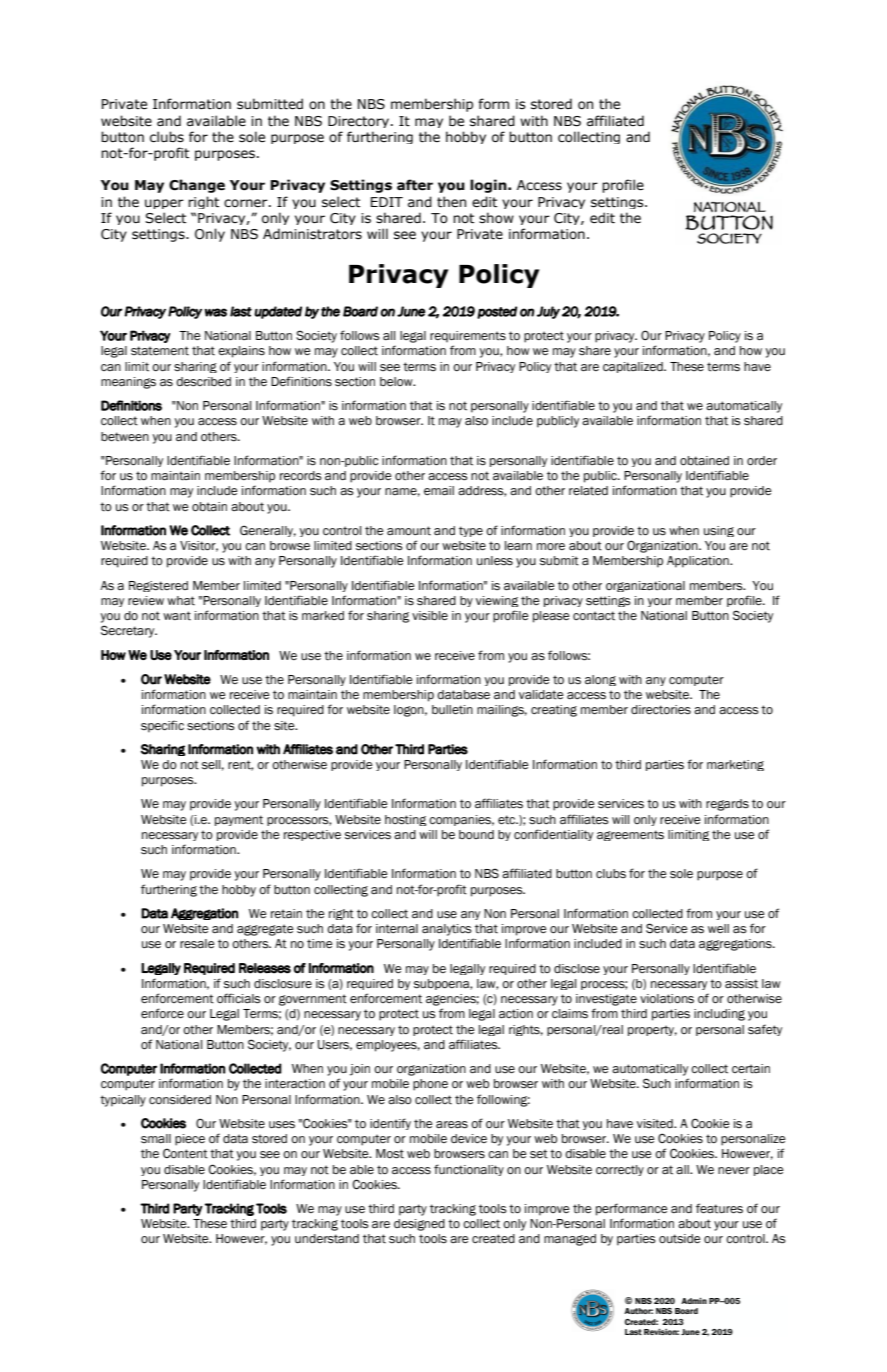  What do you see at coordinates (162, 726) in the image?
I see `specific` at bounding box center [162, 726].
